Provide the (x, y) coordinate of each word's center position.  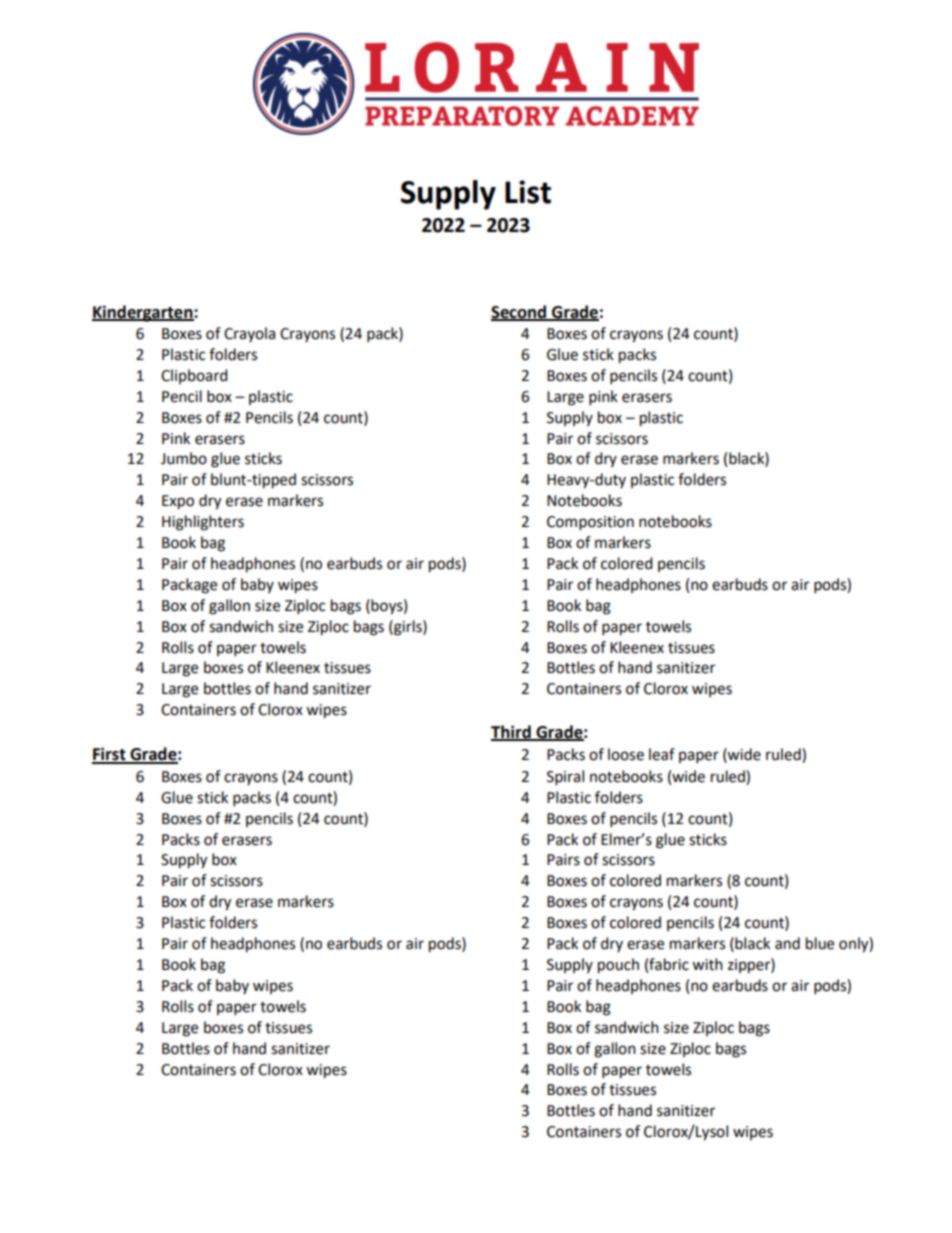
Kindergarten (143, 313)
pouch (618, 966)
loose (626, 754)
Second (520, 312)
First (110, 755)
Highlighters (203, 523)
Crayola (249, 334)
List (528, 192)
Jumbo (184, 458)
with (707, 964)
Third (512, 732)
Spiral (565, 778)
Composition (590, 523)
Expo (178, 502)
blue (820, 943)
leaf (662, 754)
